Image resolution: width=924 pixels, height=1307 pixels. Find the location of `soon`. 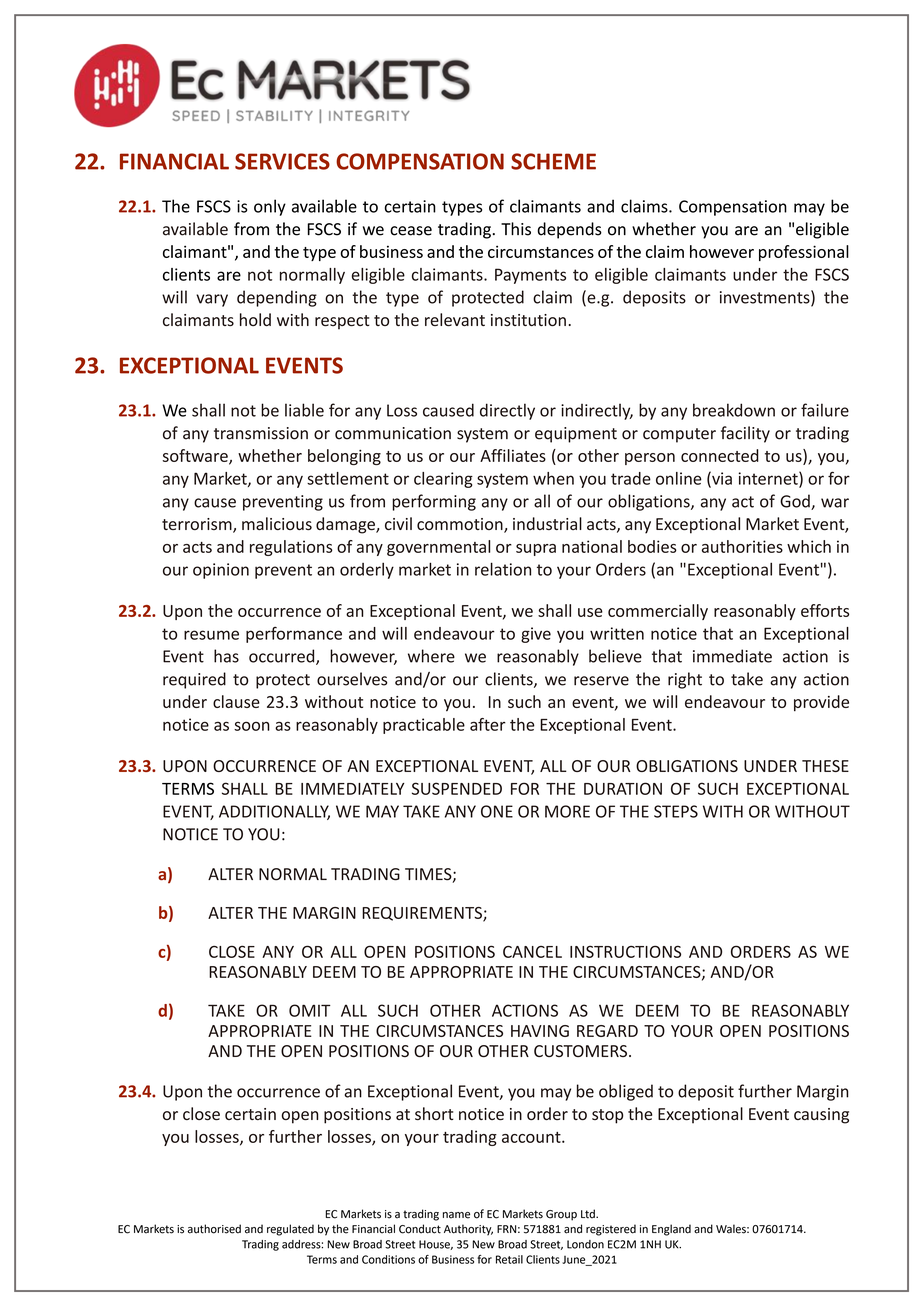

soon is located at coordinates (252, 726).
